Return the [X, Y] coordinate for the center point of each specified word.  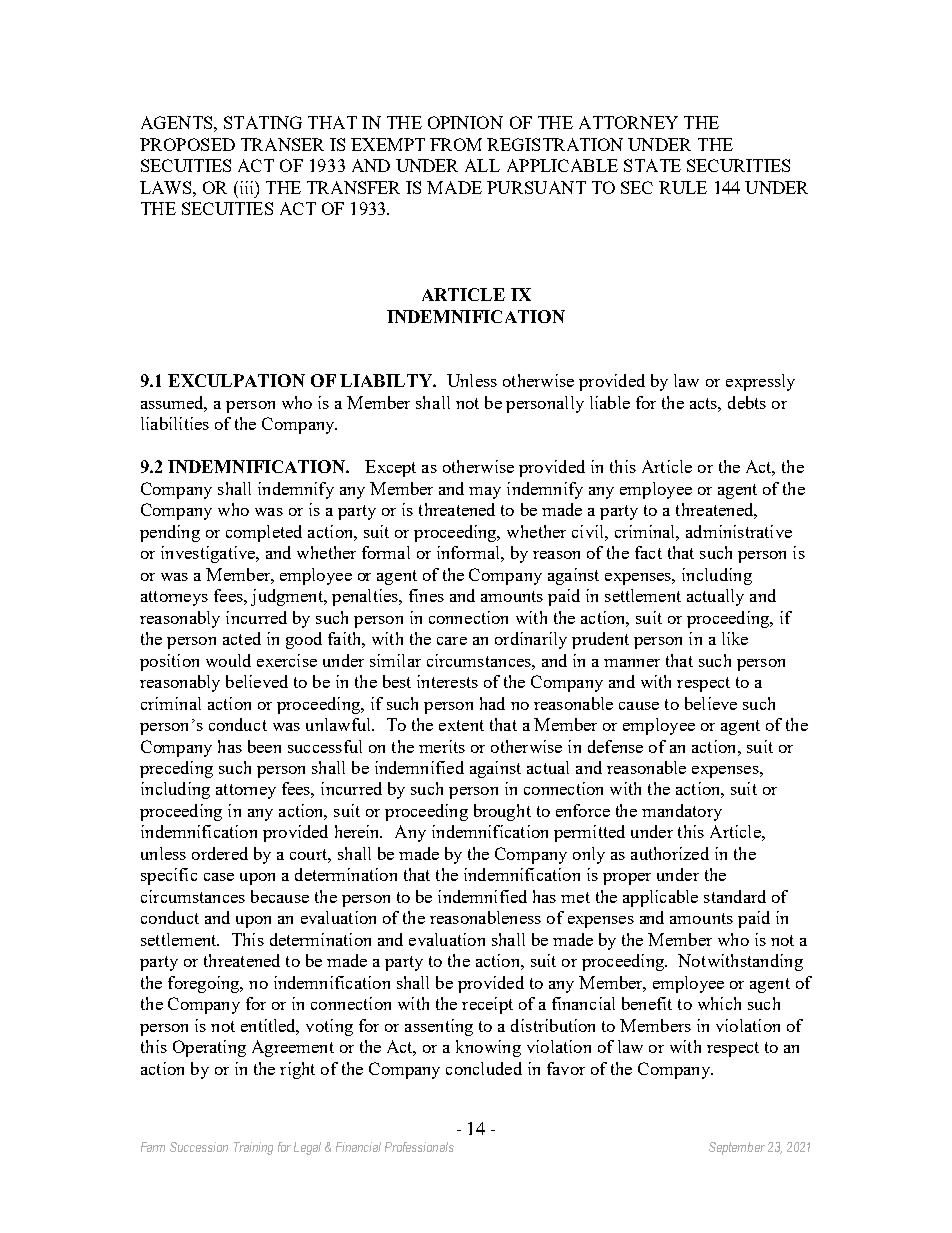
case [219, 877]
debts [747, 402]
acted [242, 638]
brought [502, 812]
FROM [456, 144]
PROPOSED [187, 144]
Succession [199, 1147]
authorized [670, 853]
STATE [652, 165]
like [735, 638]
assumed [174, 403]
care [452, 641]
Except [390, 468]
